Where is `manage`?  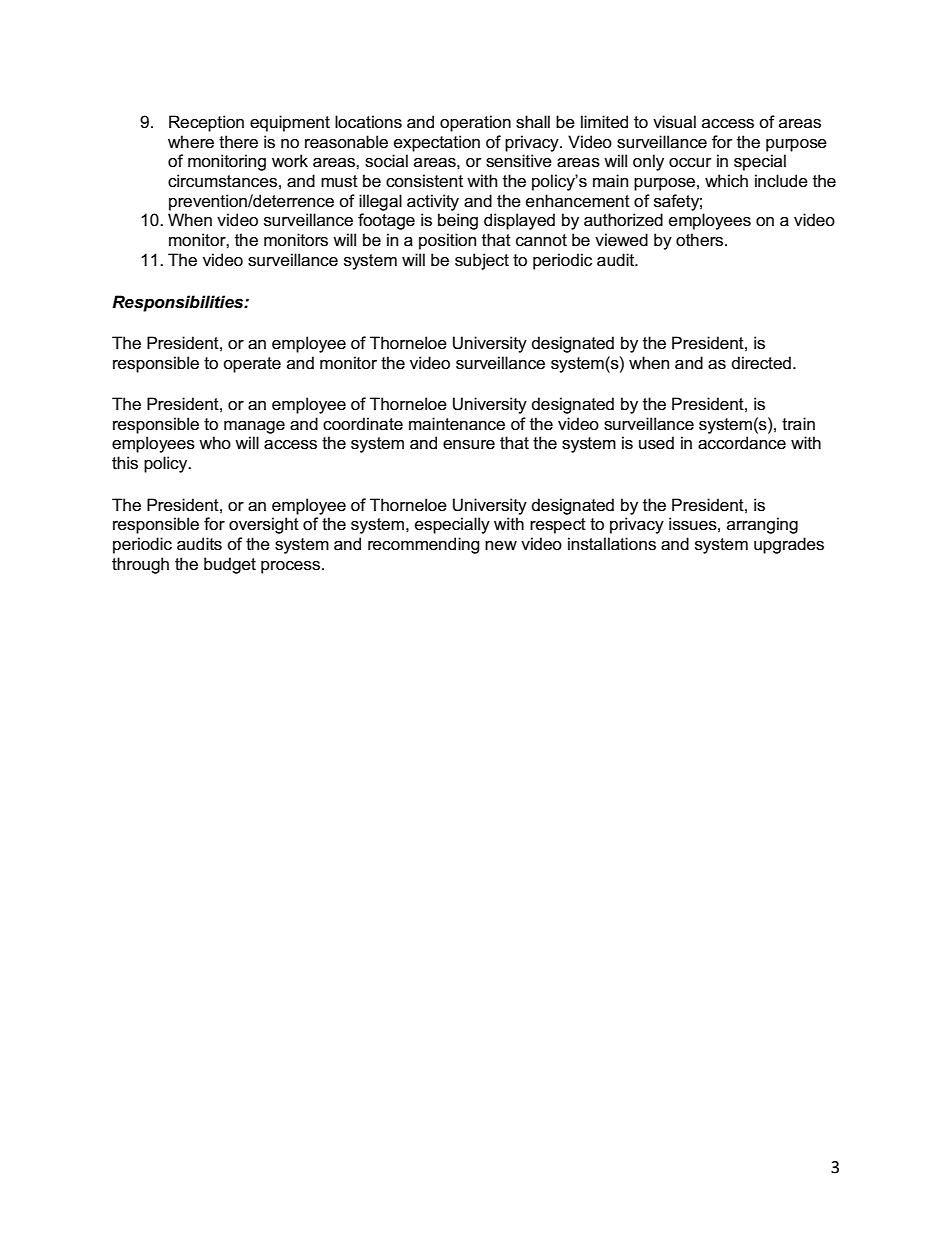 manage is located at coordinates (254, 427).
